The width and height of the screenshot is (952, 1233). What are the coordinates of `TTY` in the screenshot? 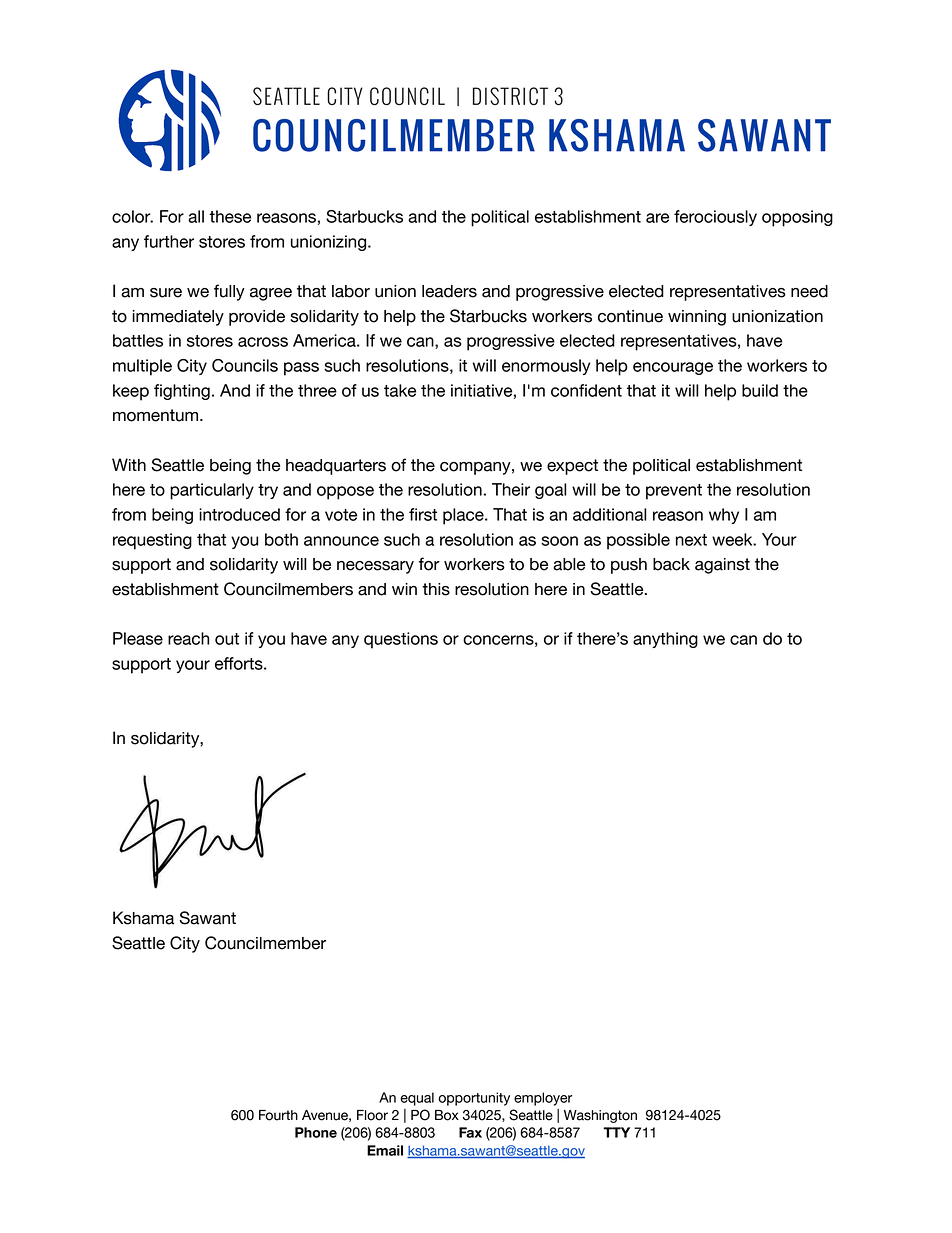 It's located at (616, 1132).
